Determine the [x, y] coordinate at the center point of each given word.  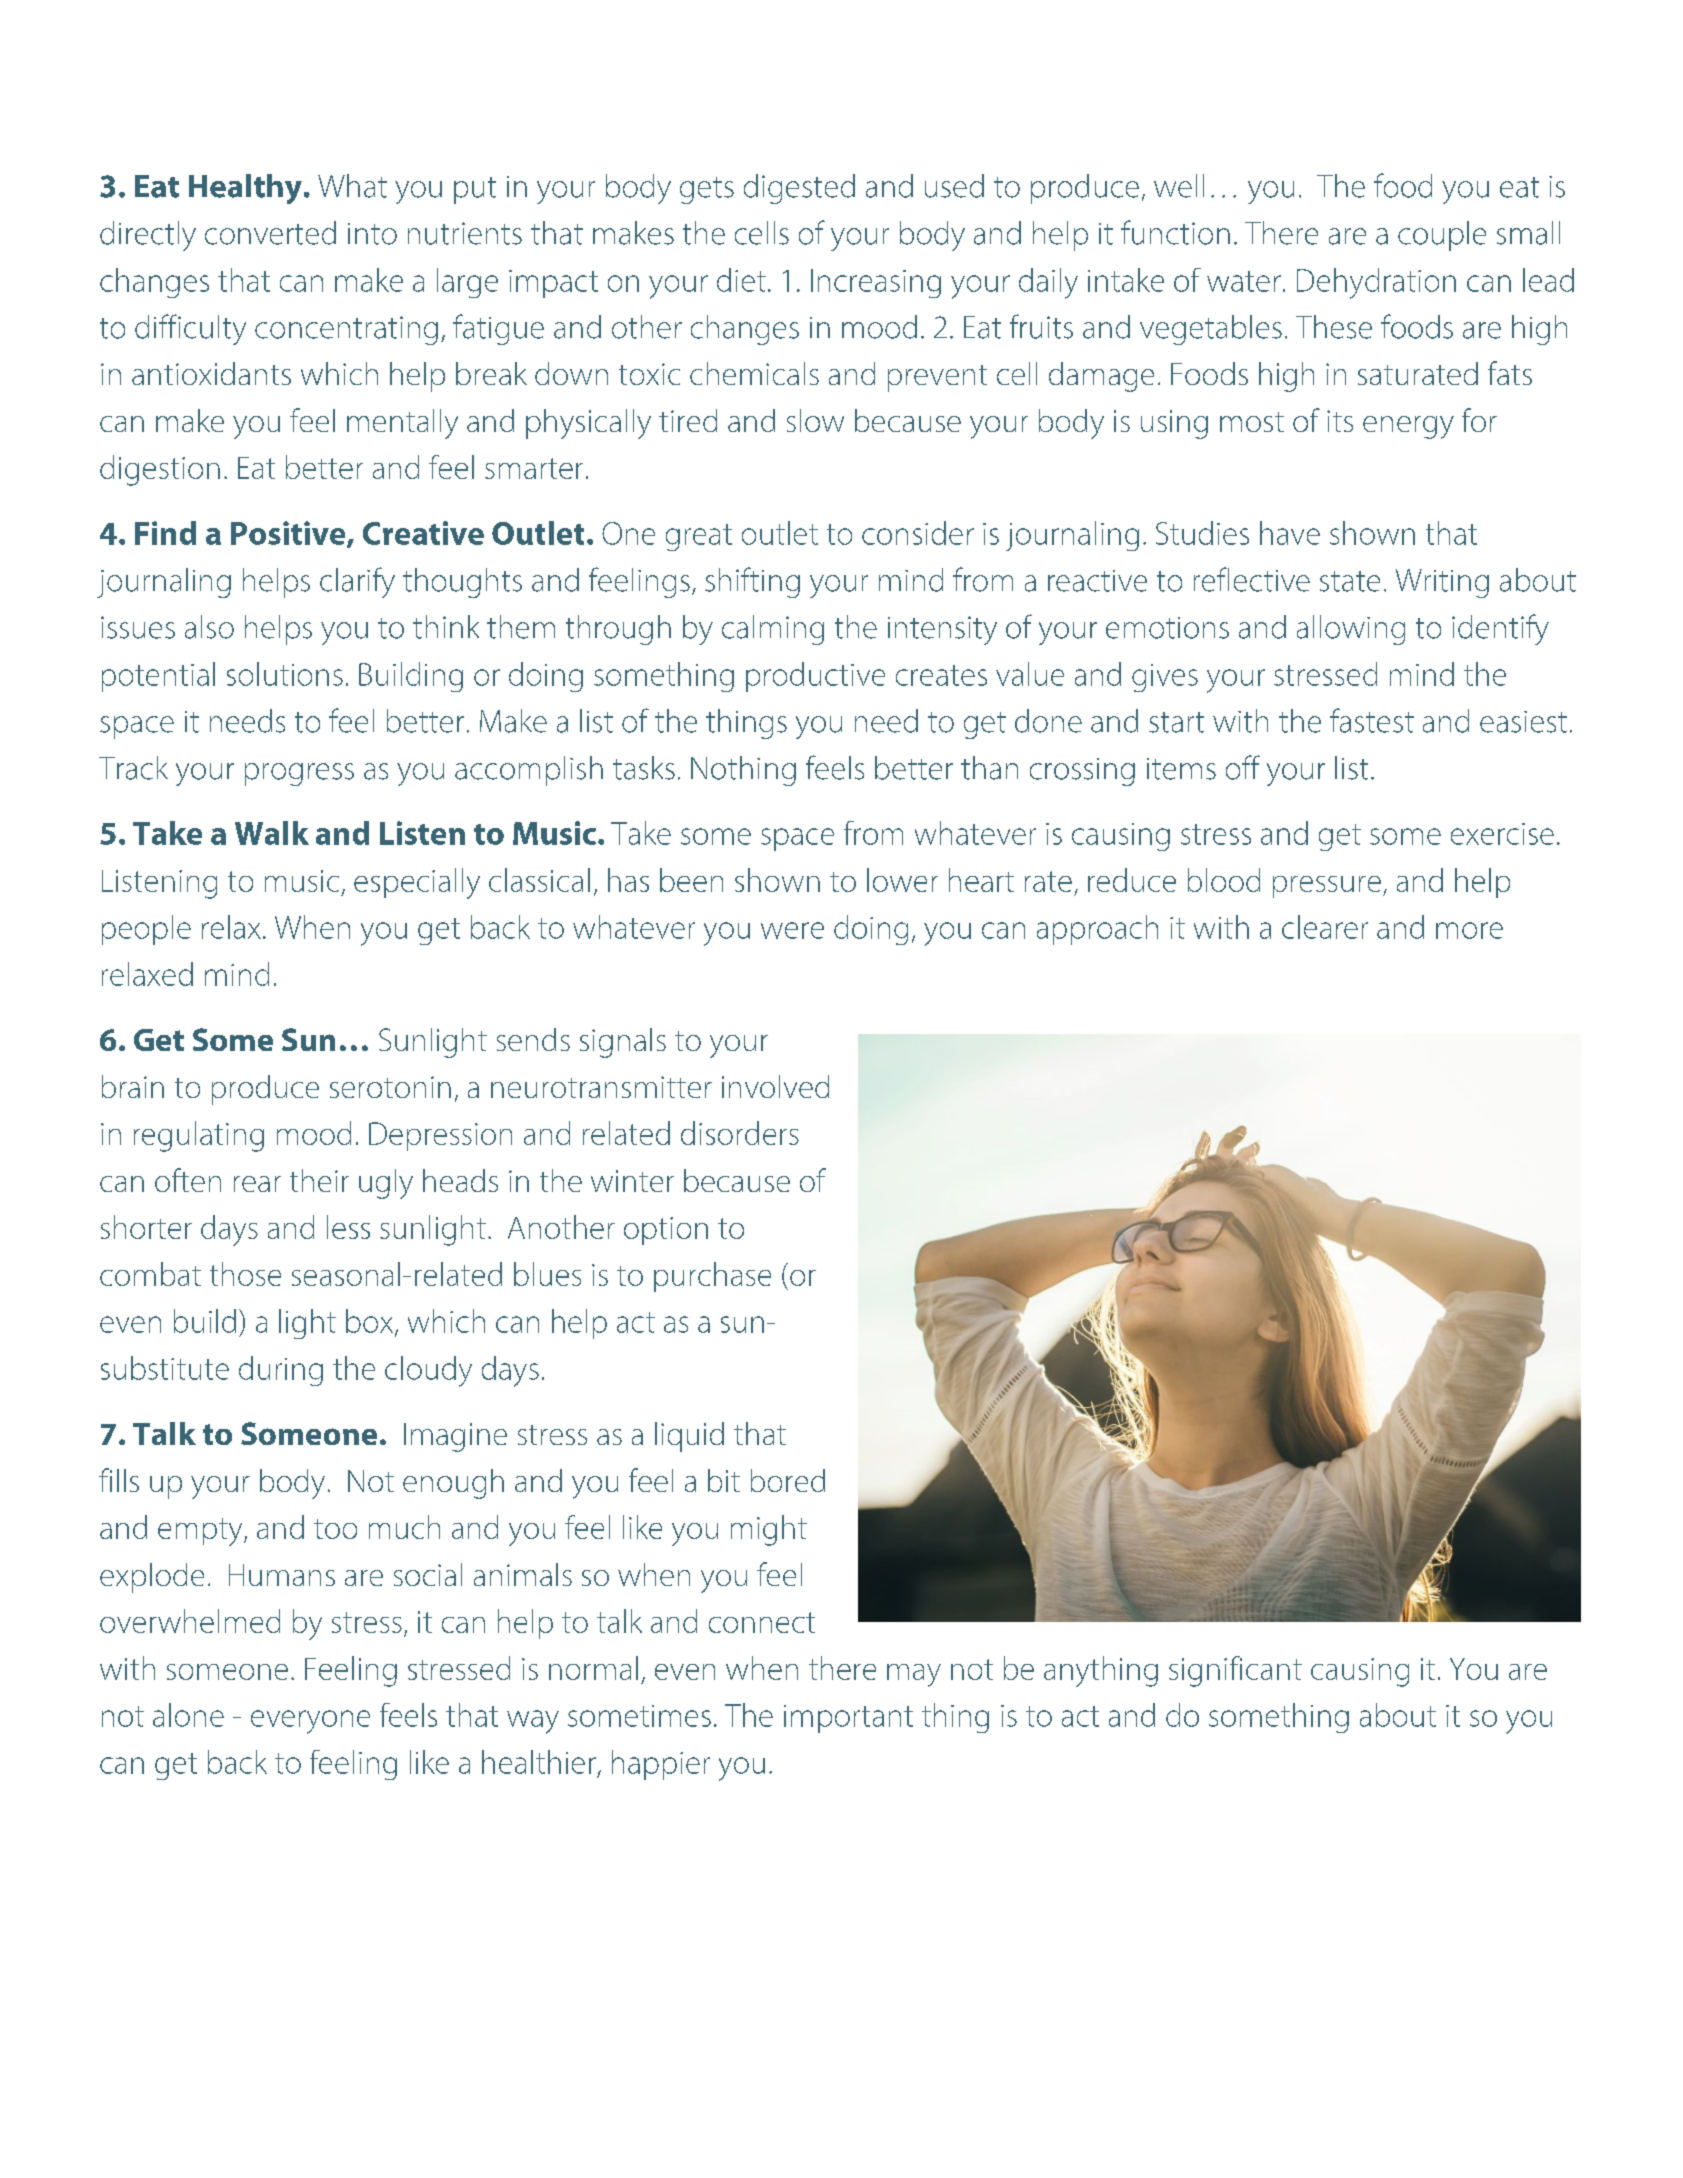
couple [1442, 236]
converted [270, 233]
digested [799, 189]
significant [1235, 1671]
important [848, 1719]
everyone [310, 1722]
